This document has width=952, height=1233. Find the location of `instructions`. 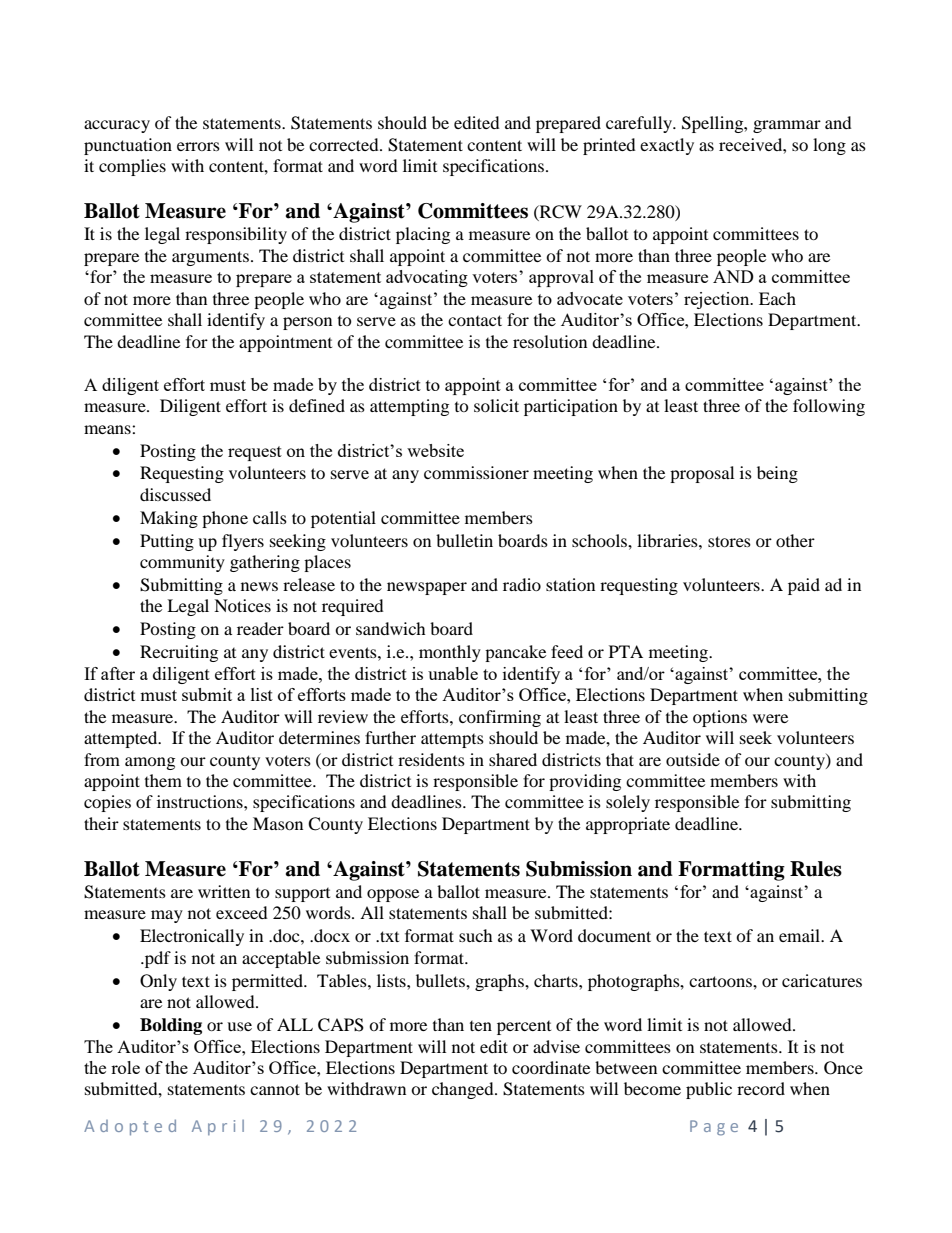

instructions is located at coordinates (201, 801).
